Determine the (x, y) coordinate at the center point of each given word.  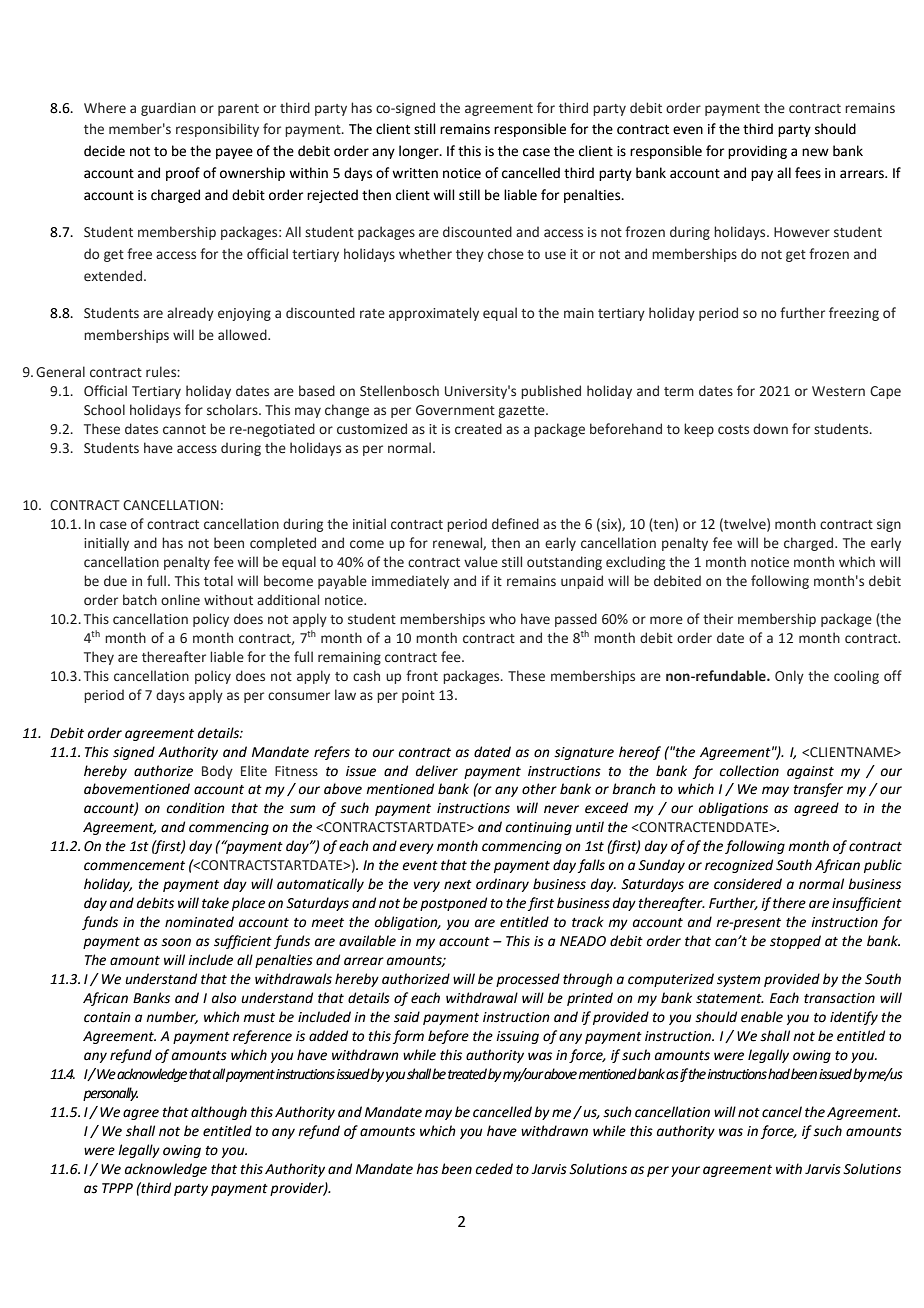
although (219, 1113)
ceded (494, 1169)
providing (757, 152)
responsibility (217, 130)
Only (789, 677)
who (502, 618)
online (180, 599)
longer (420, 152)
